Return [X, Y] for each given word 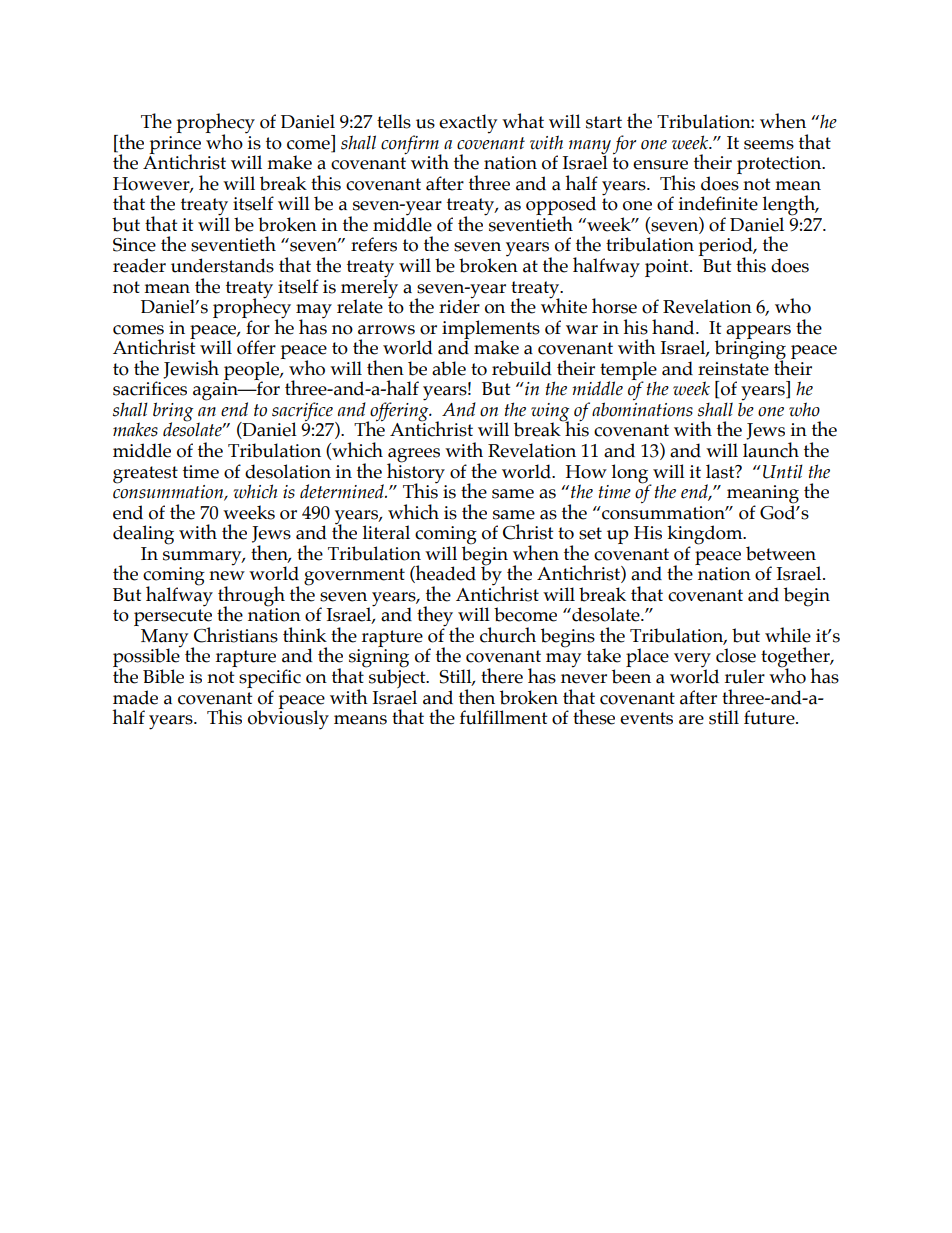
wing [550, 413]
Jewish [191, 369]
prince [175, 146]
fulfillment [503, 717]
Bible [163, 676]
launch [771, 450]
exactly [468, 124]
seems [769, 145]
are [691, 720]
